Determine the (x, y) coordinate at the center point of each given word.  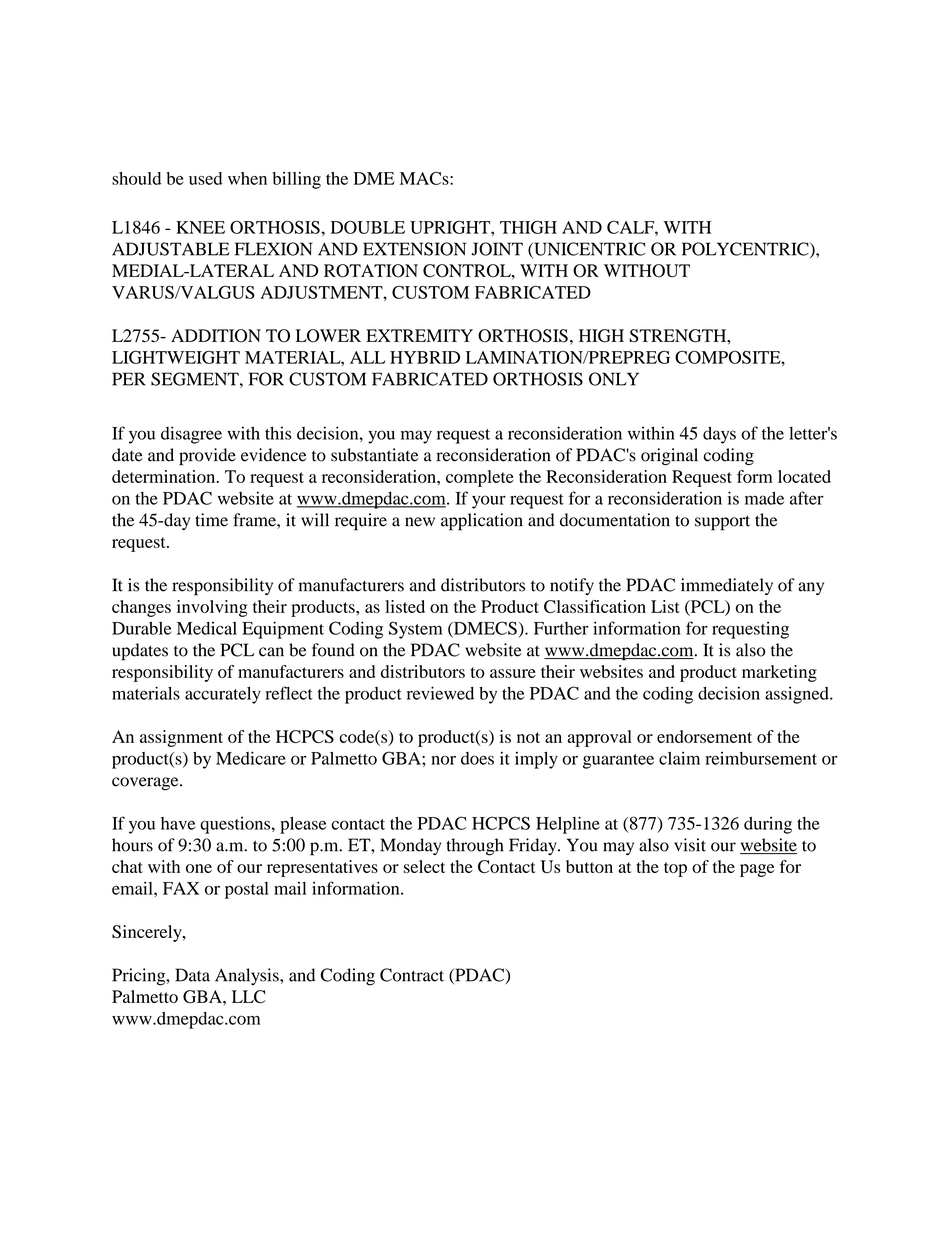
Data (192, 975)
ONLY (614, 379)
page (757, 870)
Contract (412, 975)
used (205, 178)
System (415, 630)
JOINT (497, 249)
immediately (727, 586)
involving (212, 608)
